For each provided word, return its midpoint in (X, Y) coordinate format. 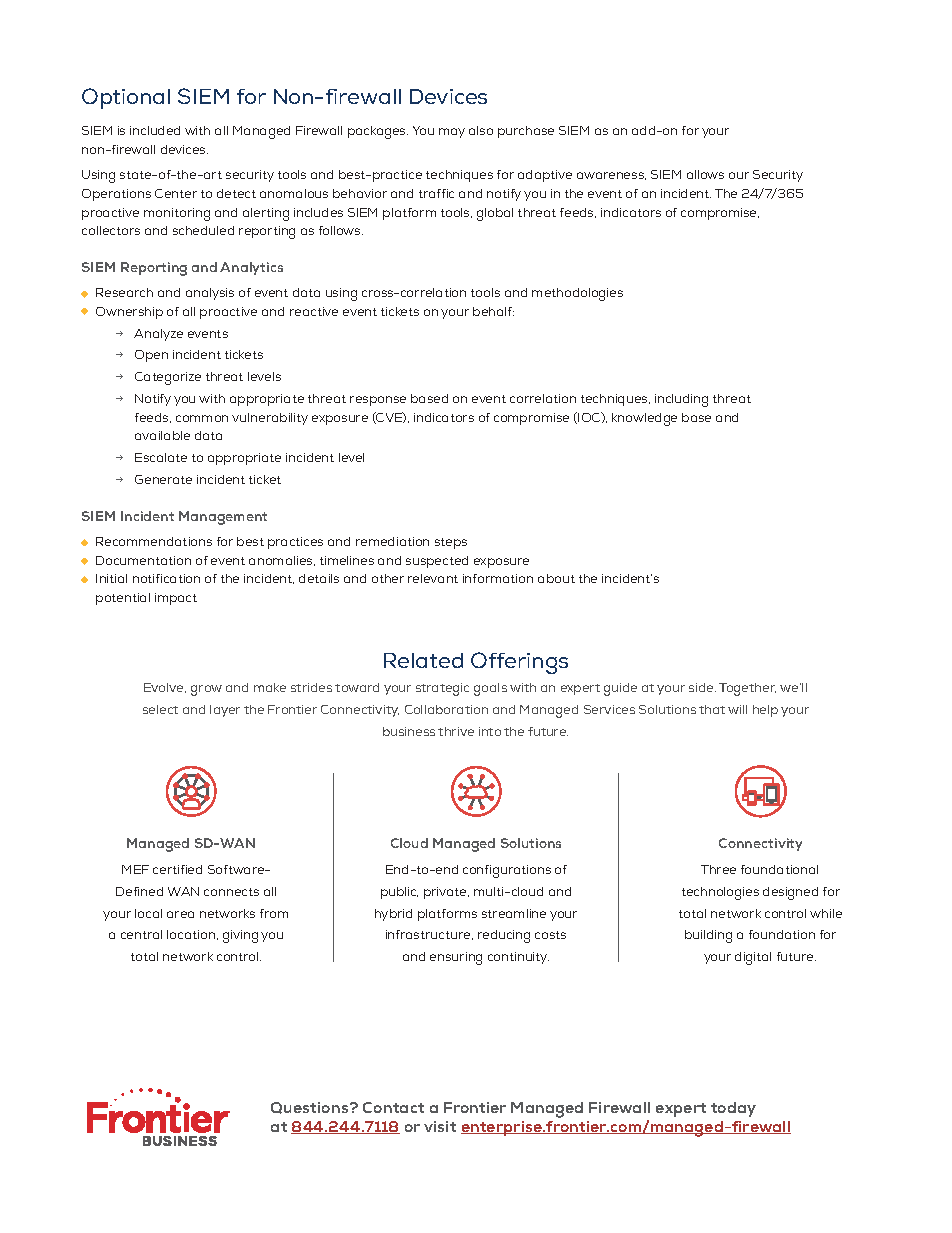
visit (440, 1126)
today (733, 1109)
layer (225, 711)
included (155, 130)
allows (705, 174)
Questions (311, 1108)
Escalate (161, 457)
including (681, 400)
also (481, 130)
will (737, 709)
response (378, 401)
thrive (456, 731)
